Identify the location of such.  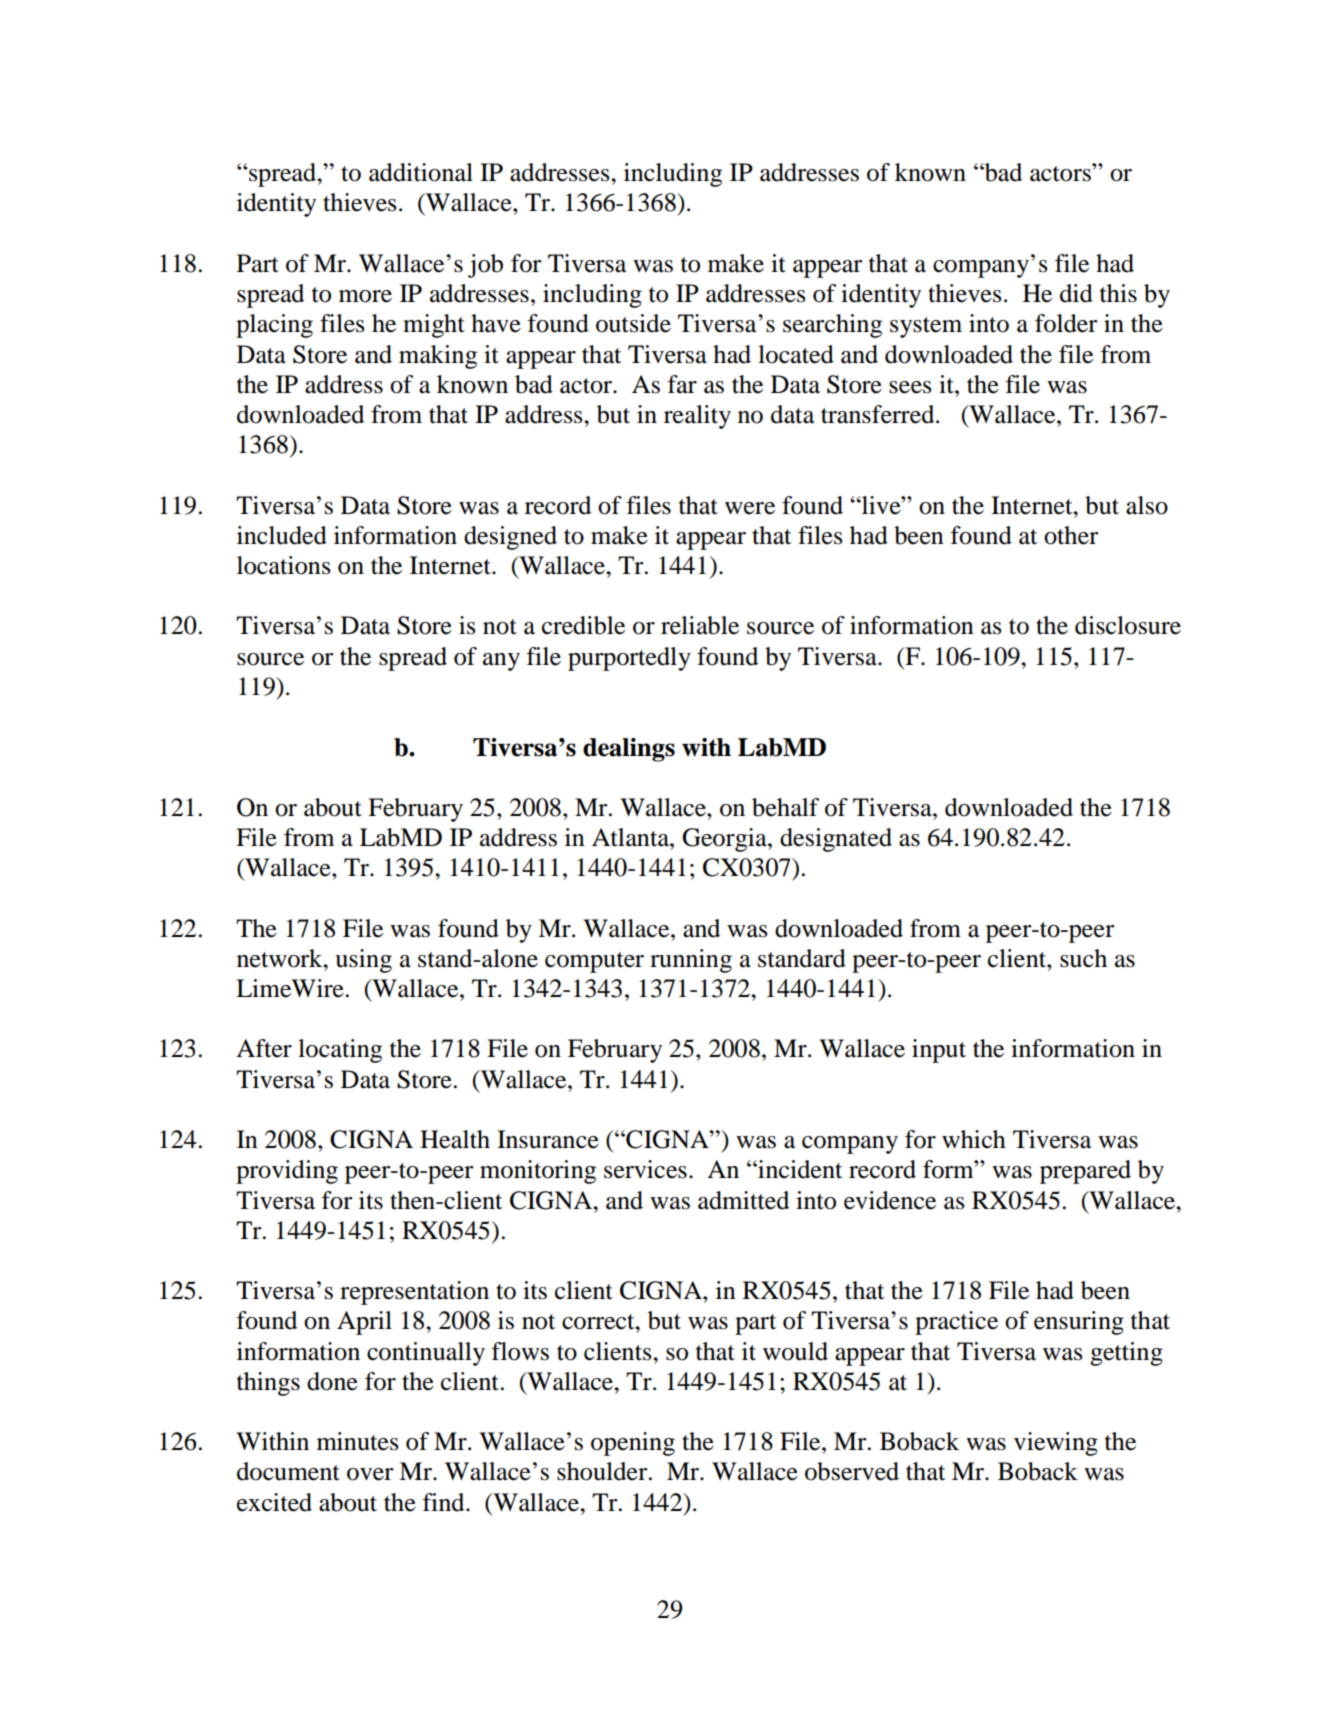
(1083, 958).
